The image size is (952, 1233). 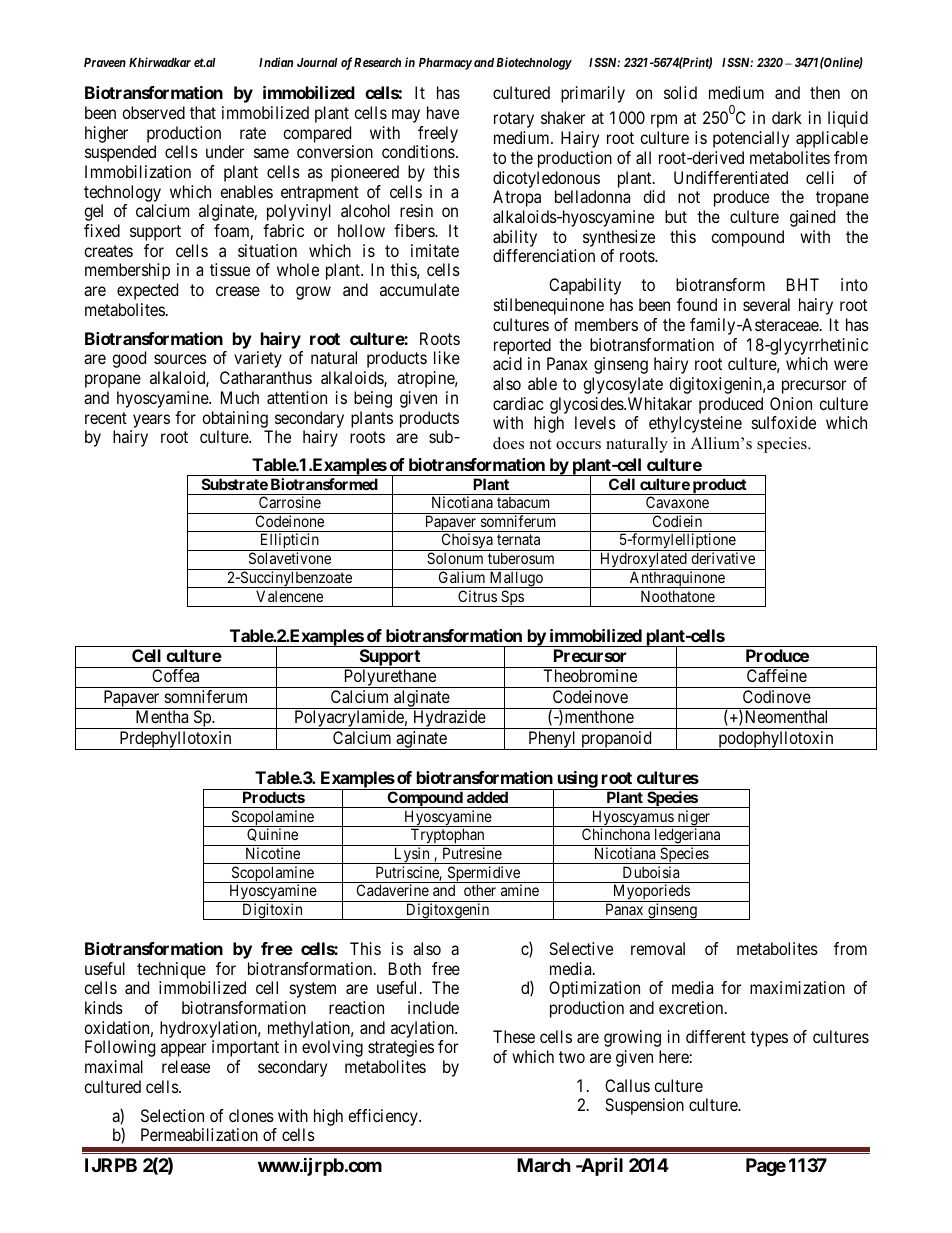 What do you see at coordinates (172, 1115) in the screenshot?
I see `Selection` at bounding box center [172, 1115].
